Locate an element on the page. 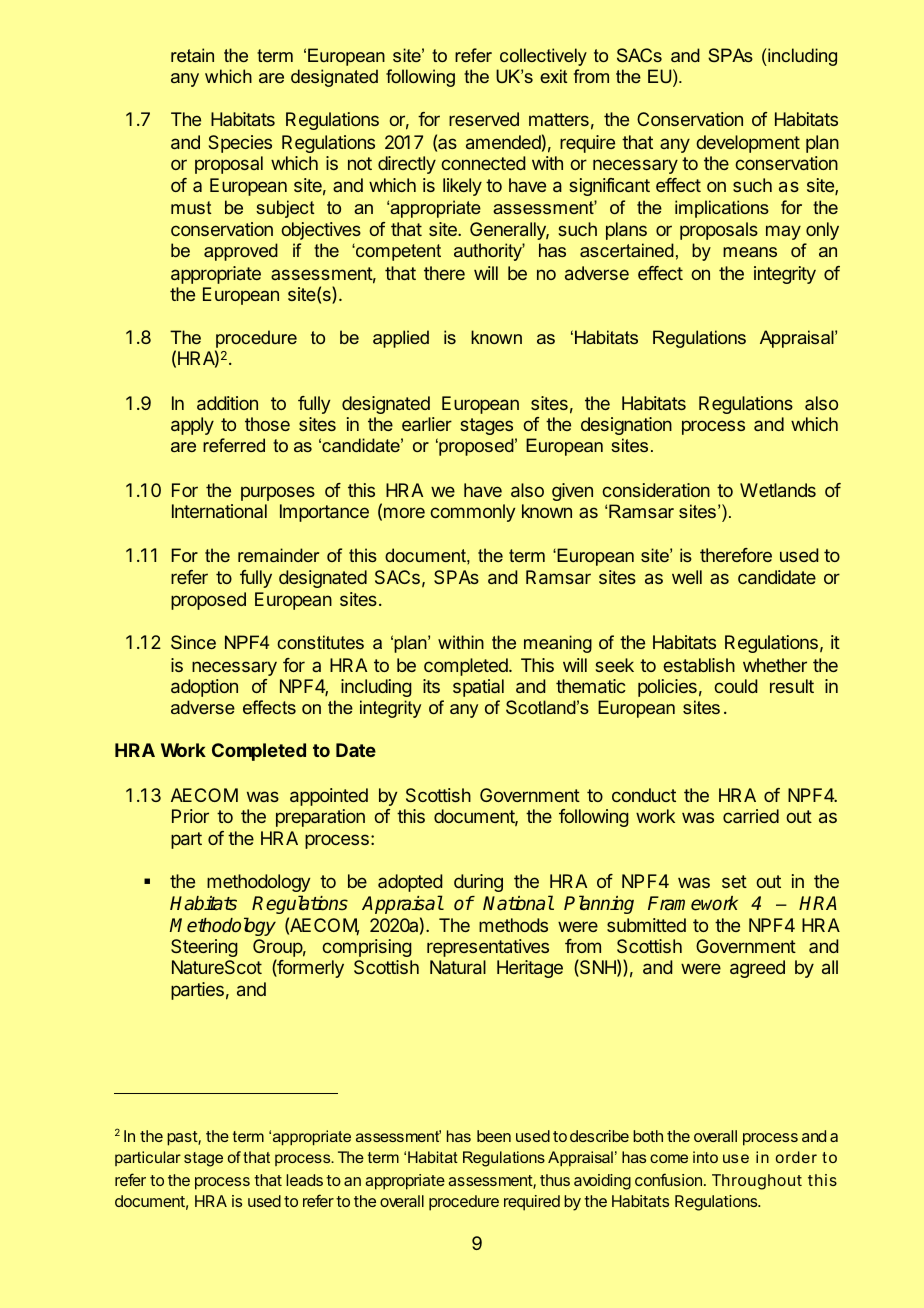 The image size is (924, 1308). Species is located at coordinates (240, 144).
